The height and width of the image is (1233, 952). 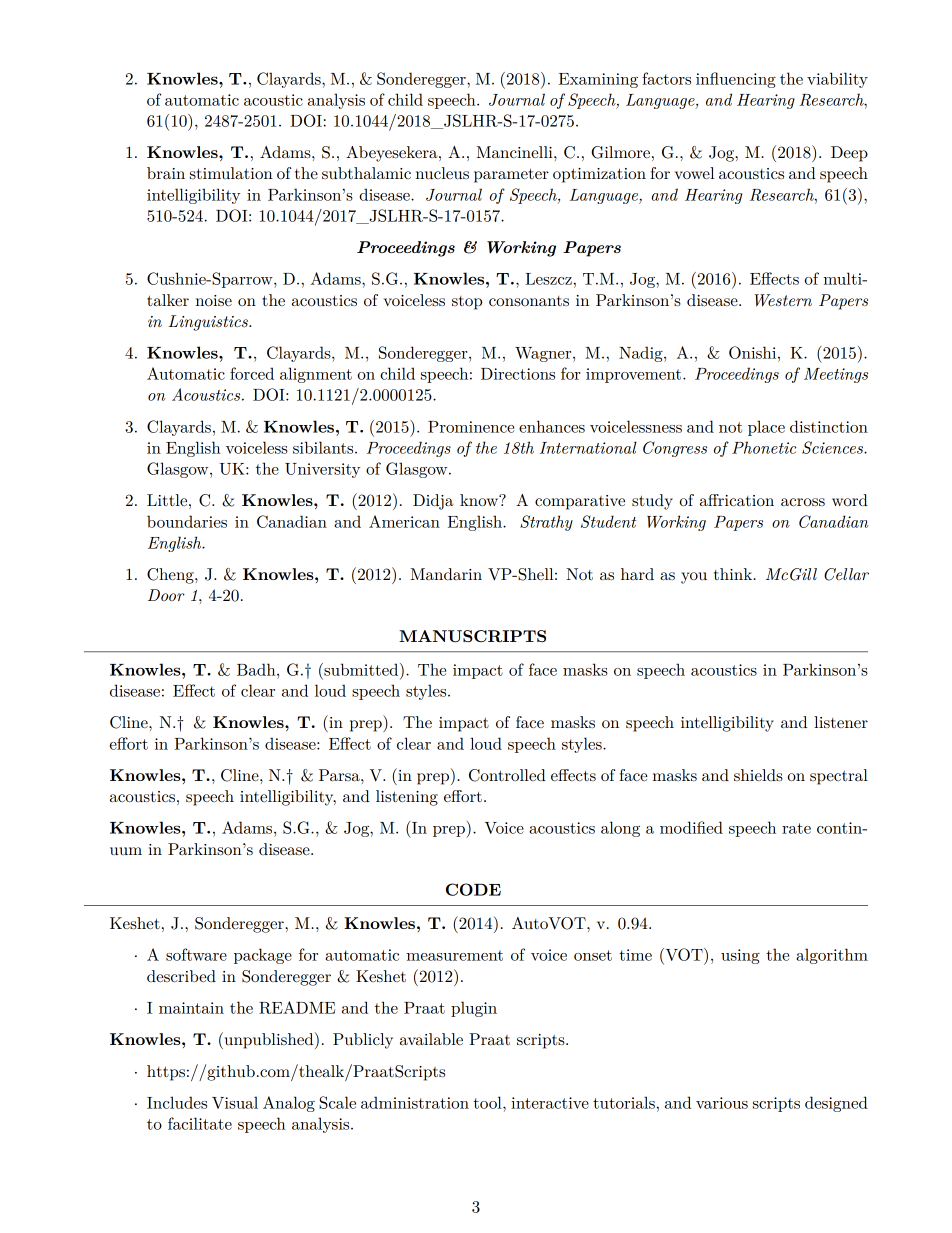 I want to click on place, so click(x=766, y=428).
